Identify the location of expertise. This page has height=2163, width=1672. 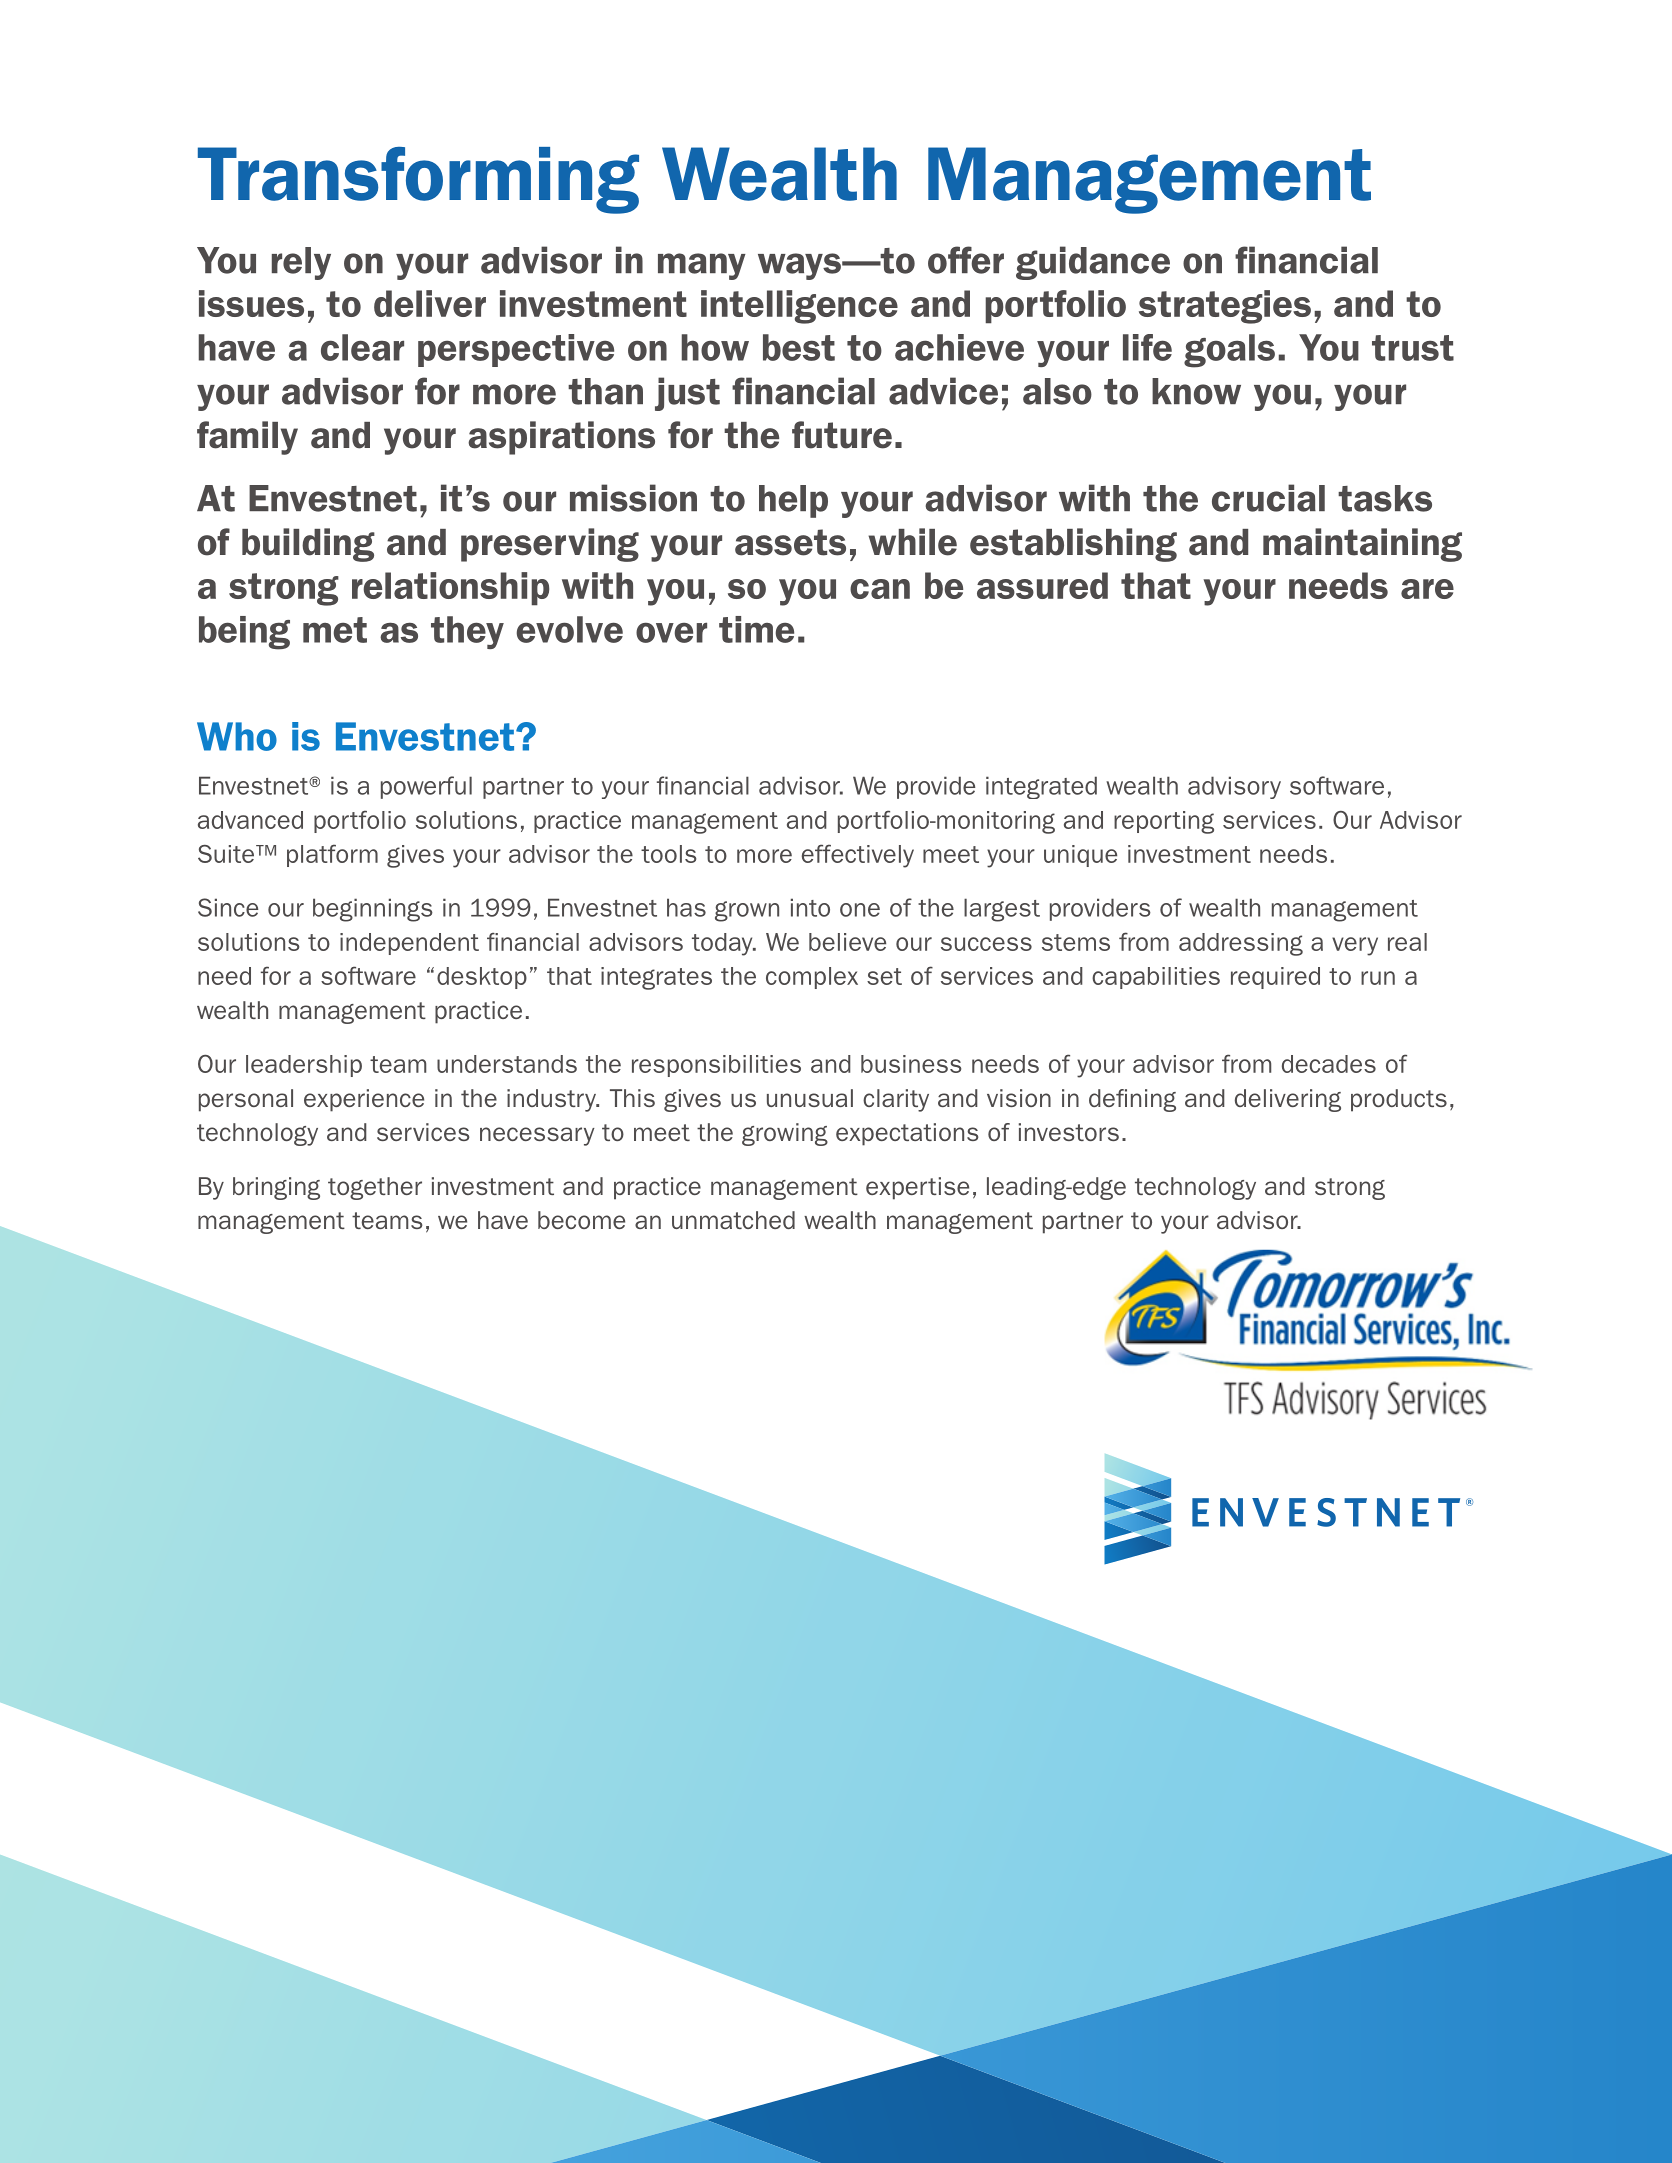
(917, 1188).
